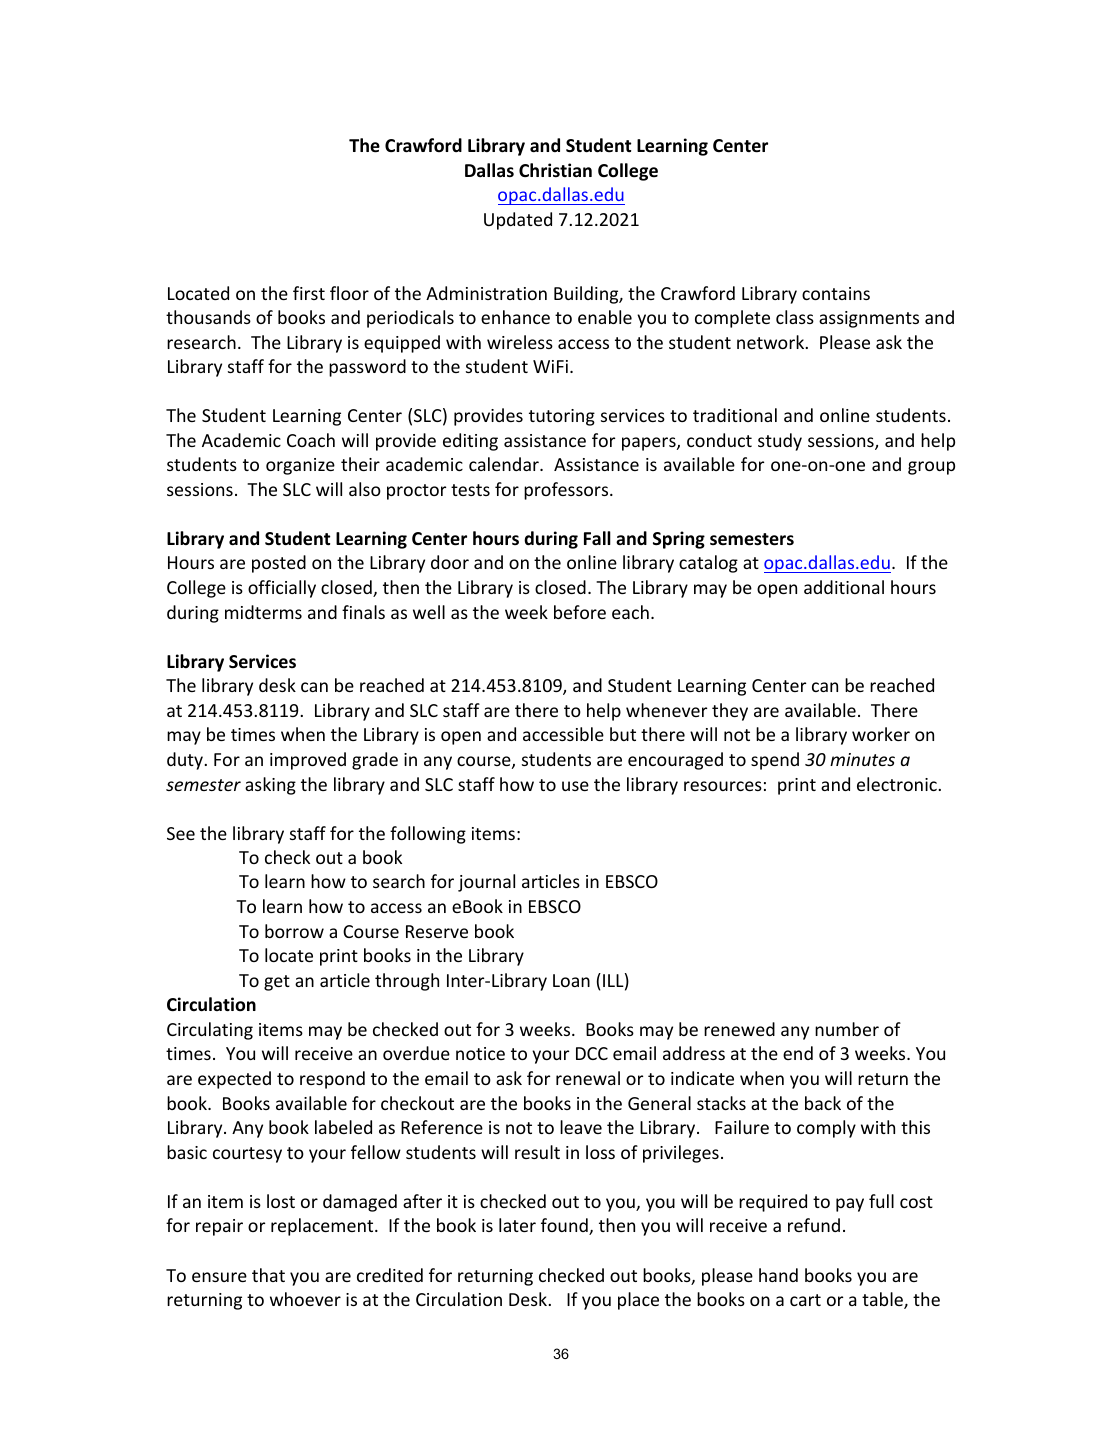 The height and width of the screenshot is (1448, 1119). I want to click on that, so click(268, 1275).
